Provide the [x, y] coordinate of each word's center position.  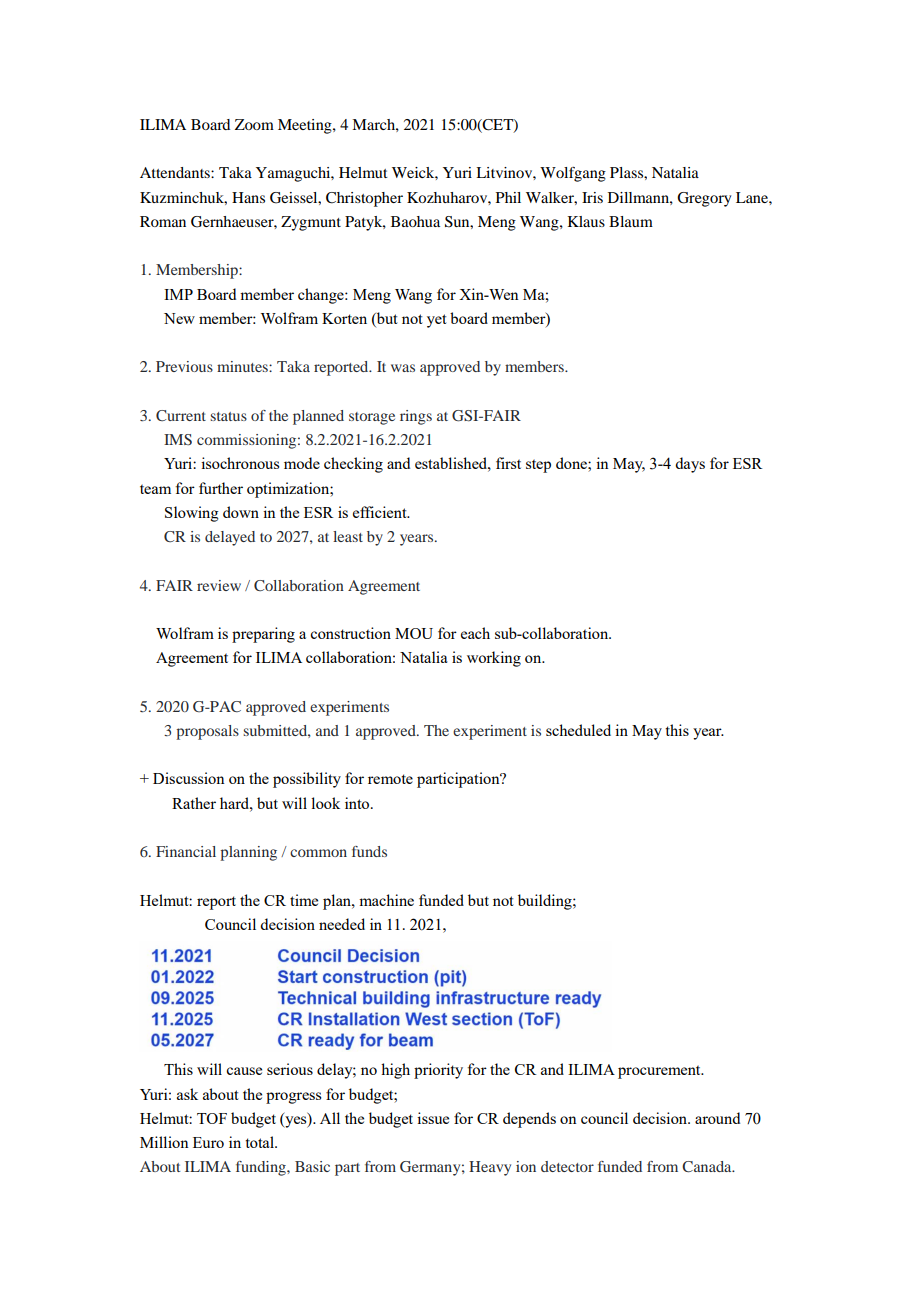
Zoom [254, 124]
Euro [208, 1142]
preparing [263, 635]
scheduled [578, 730]
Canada [708, 1167]
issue [433, 1118]
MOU [414, 633]
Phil [508, 197]
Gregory [704, 199]
